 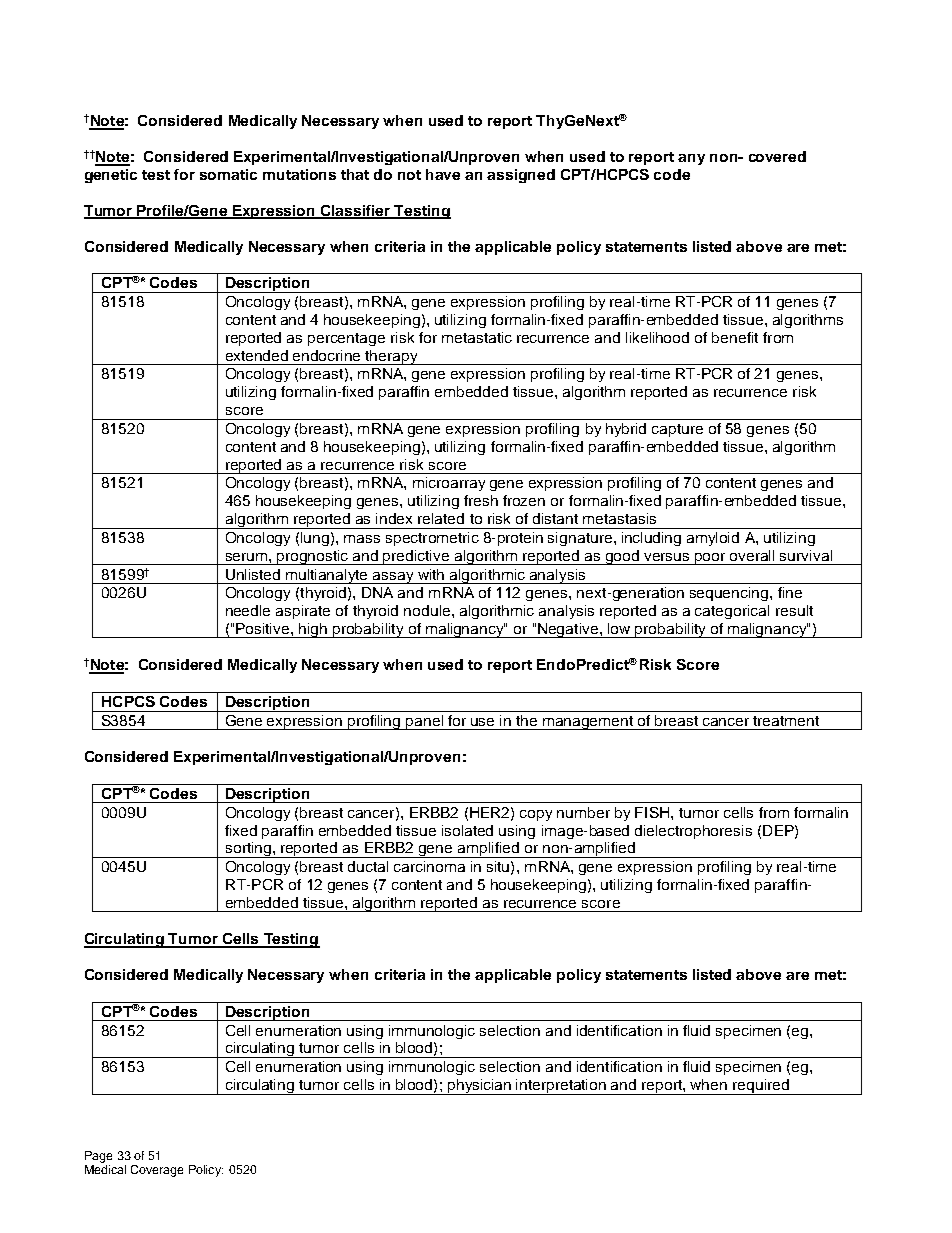 I want to click on any, so click(x=691, y=159).
